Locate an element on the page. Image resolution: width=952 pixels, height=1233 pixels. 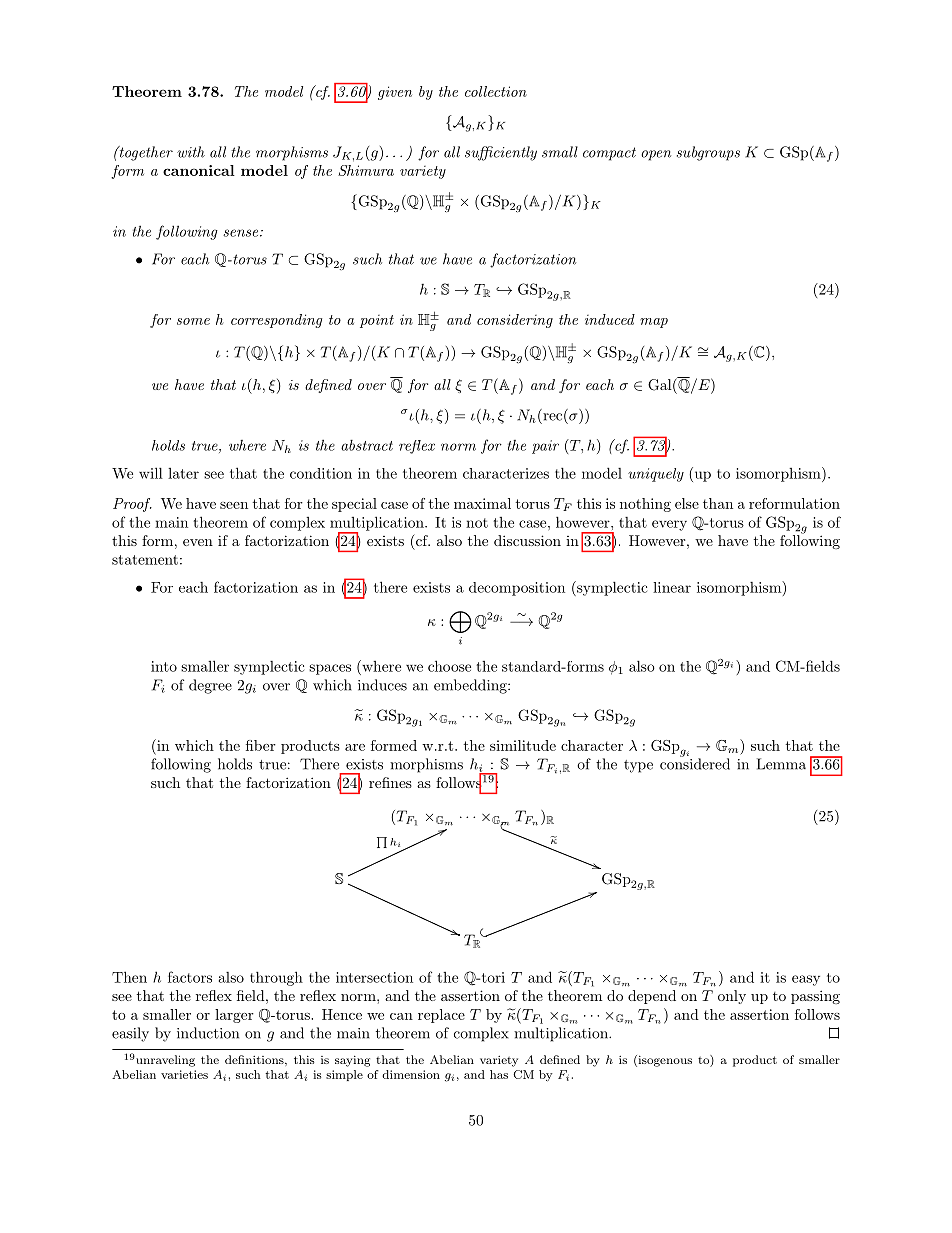
uniquely is located at coordinates (656, 475).
